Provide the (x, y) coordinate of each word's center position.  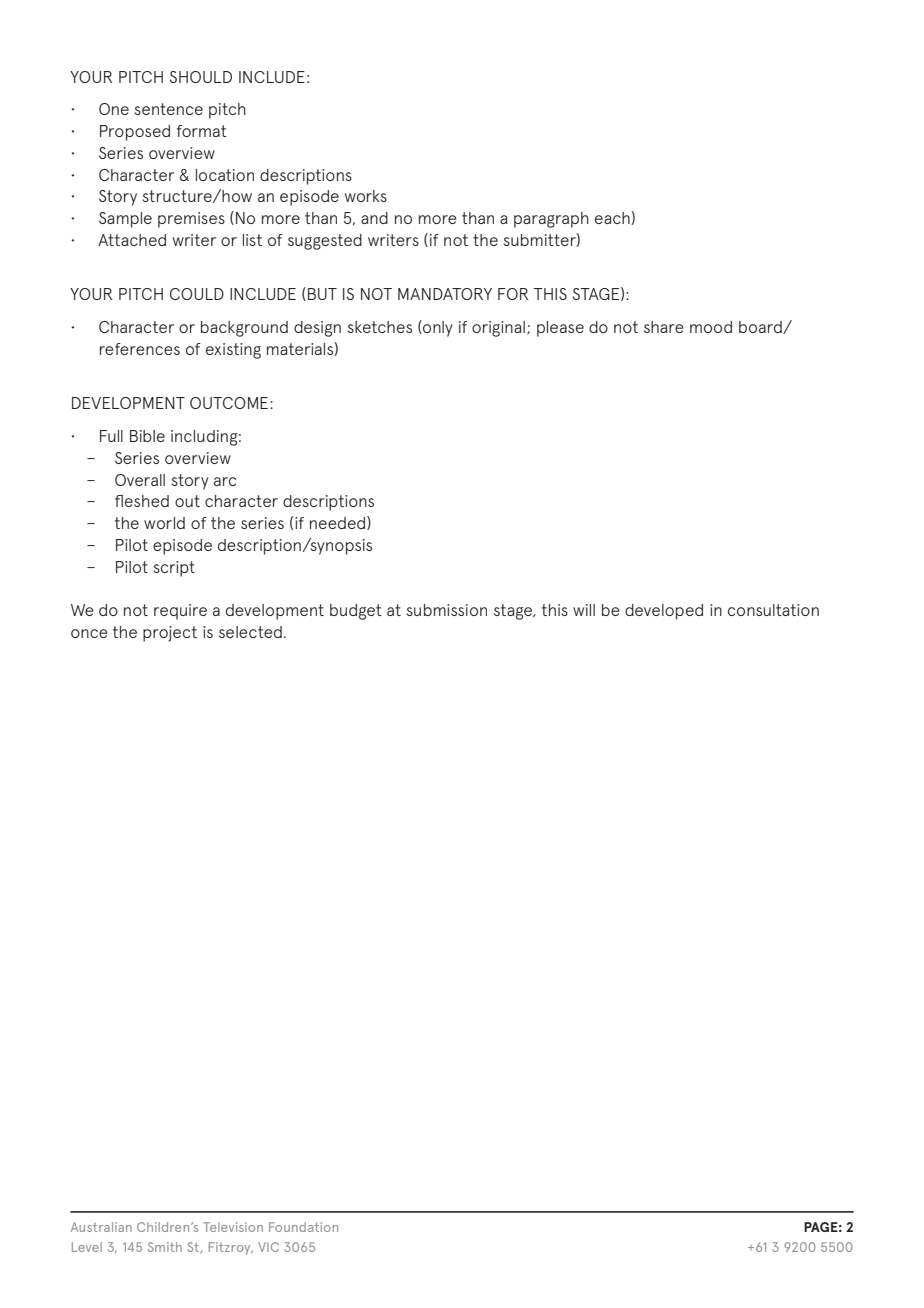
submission (447, 610)
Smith (165, 1247)
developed (664, 612)
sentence (169, 109)
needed (339, 523)
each (613, 218)
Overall (140, 480)
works (366, 196)
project (170, 634)
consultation (773, 610)
